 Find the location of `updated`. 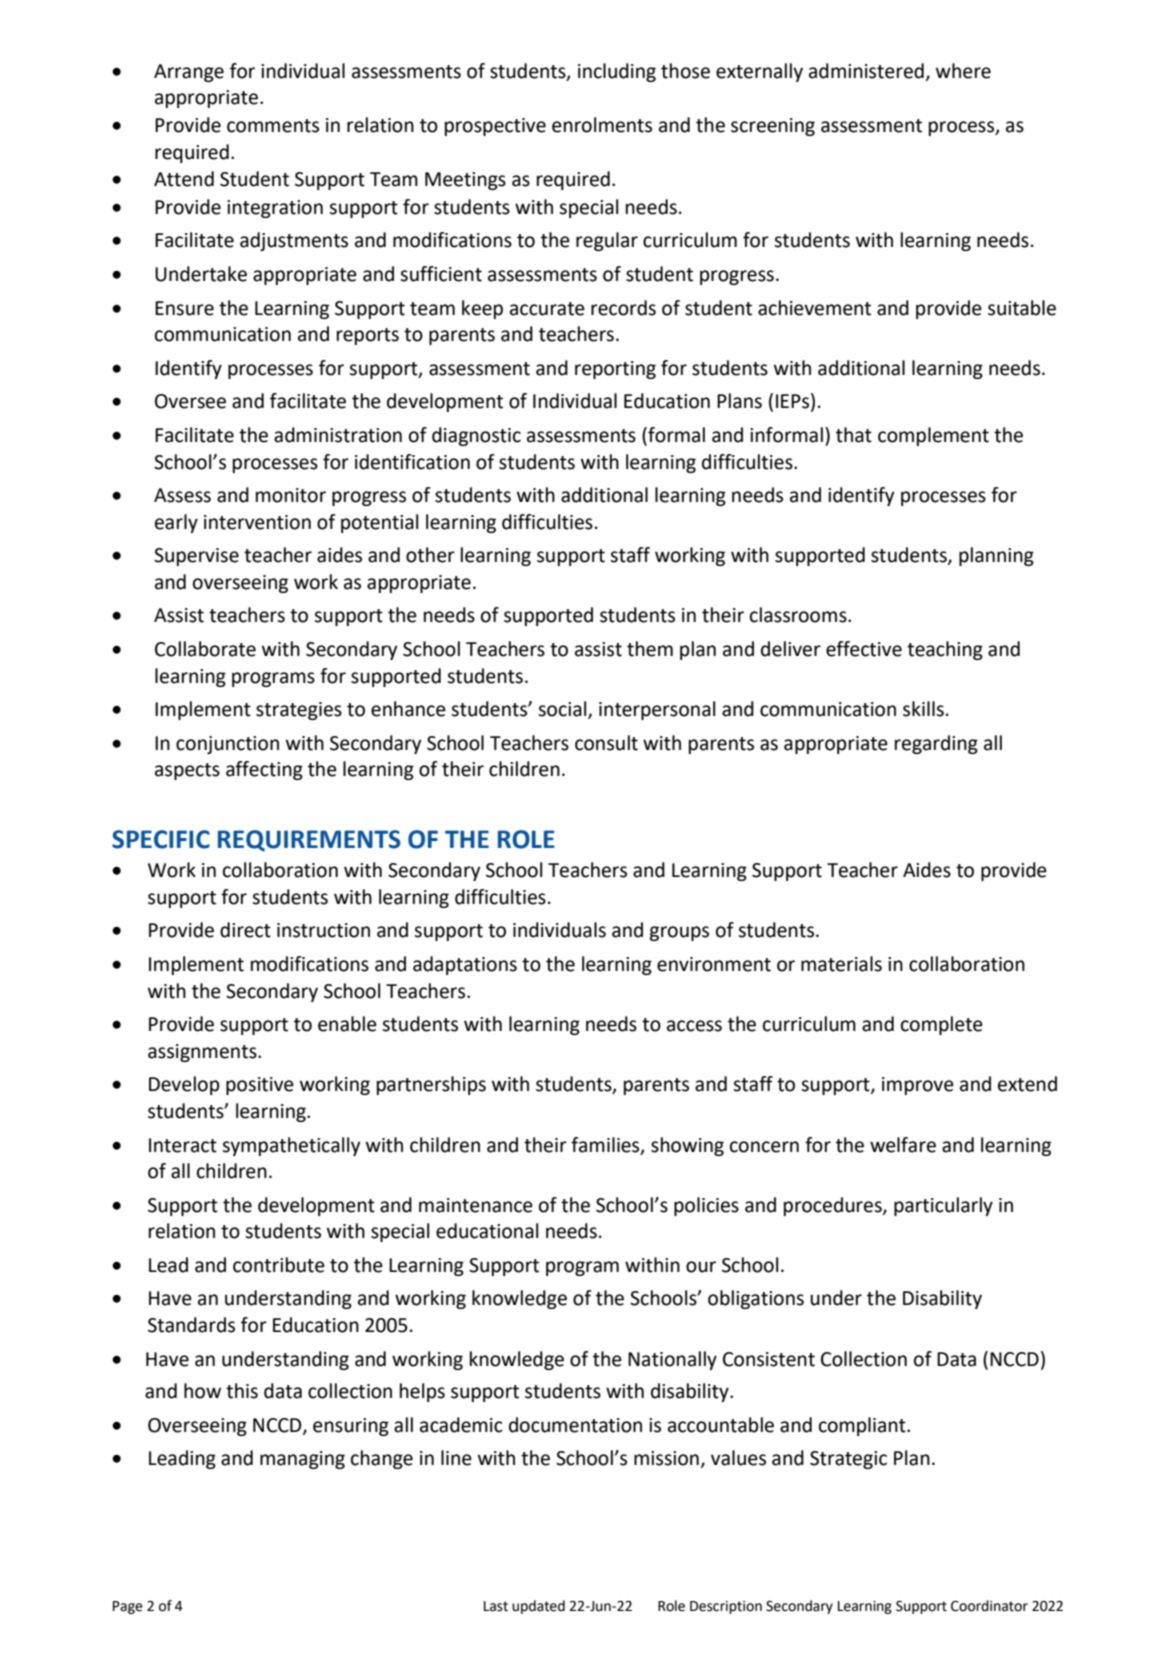

updated is located at coordinates (538, 1607).
